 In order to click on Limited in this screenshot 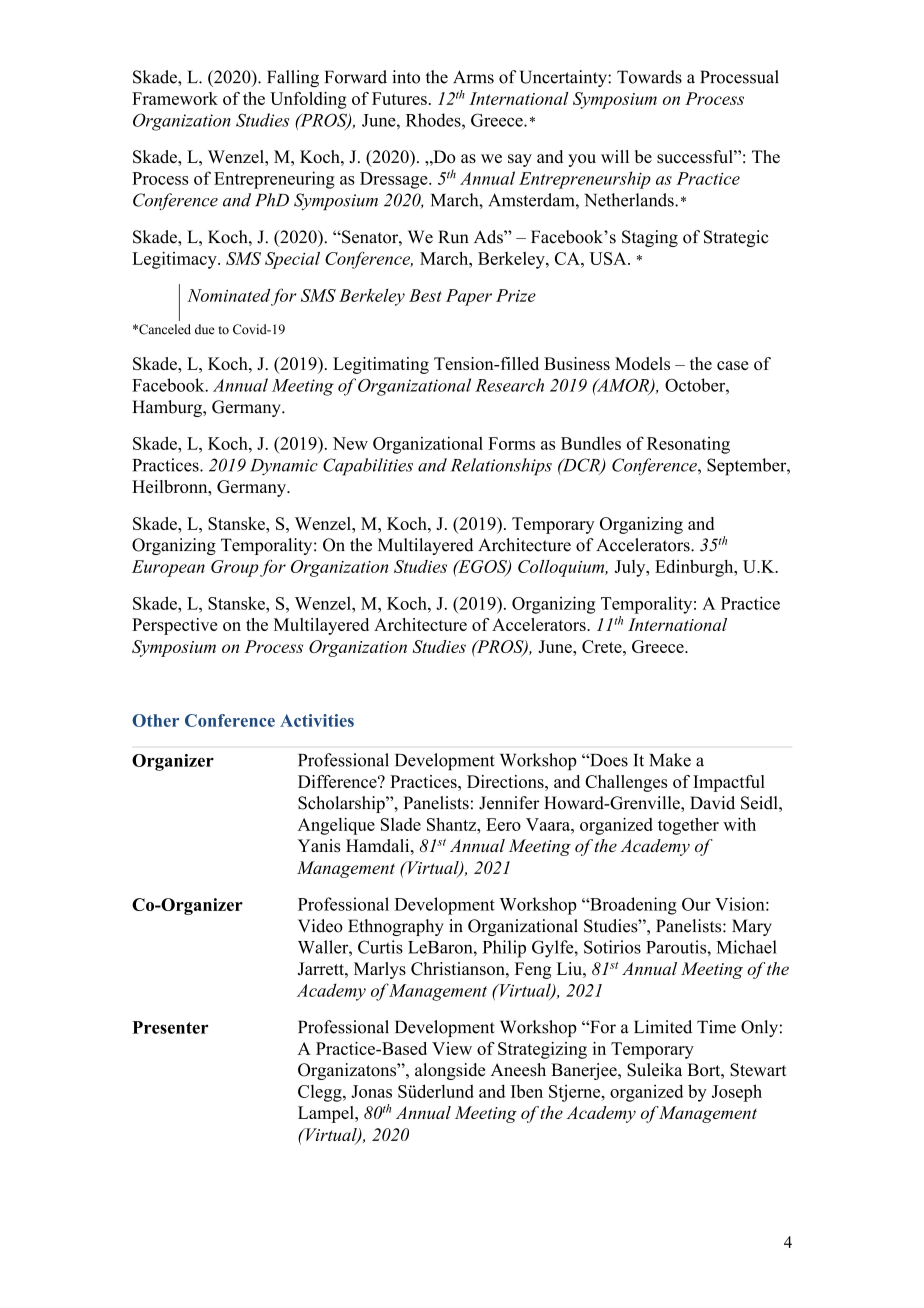, I will do `click(663, 1027)`.
